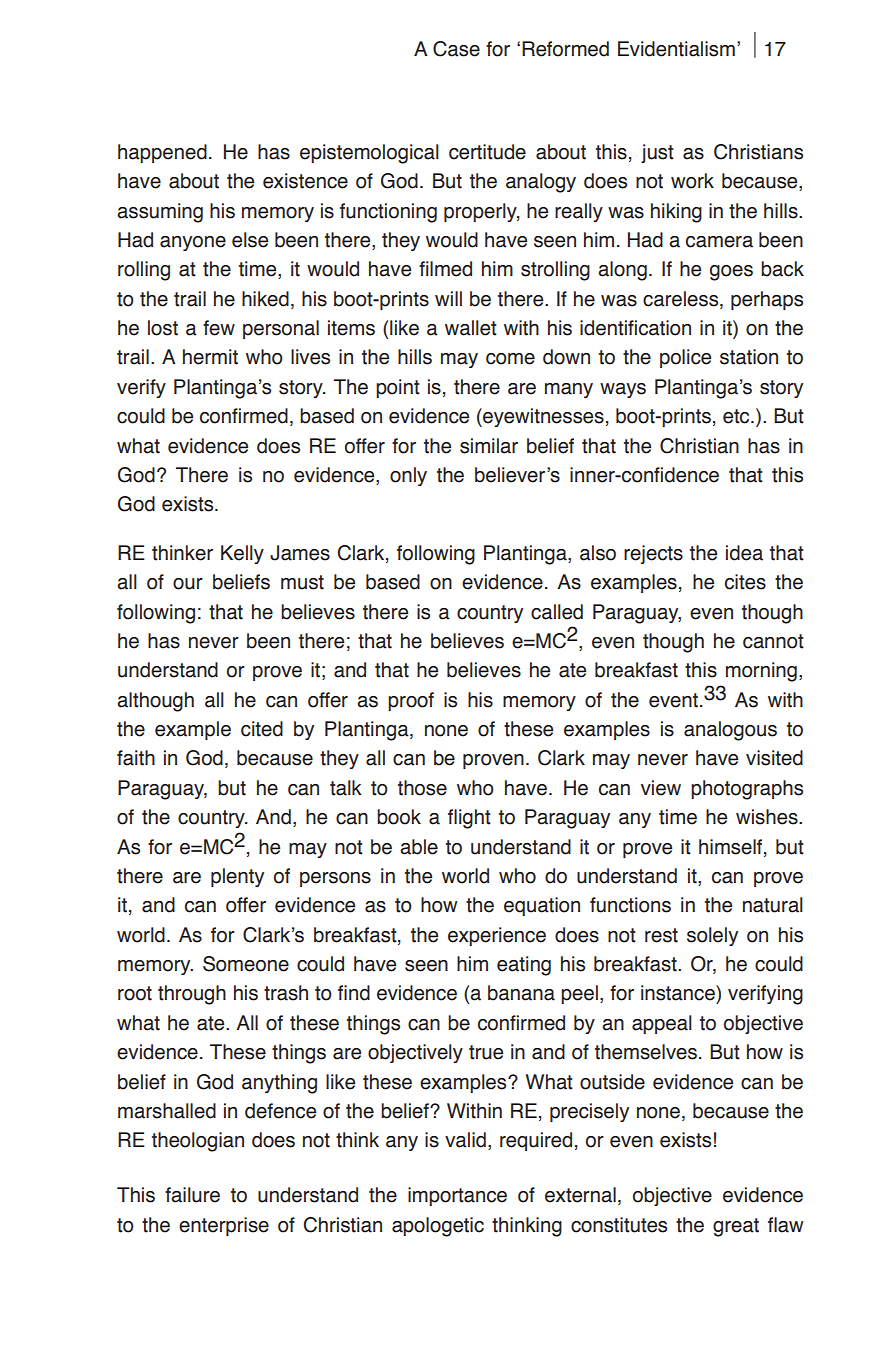 The image size is (896, 1345). I want to click on great, so click(736, 1227).
